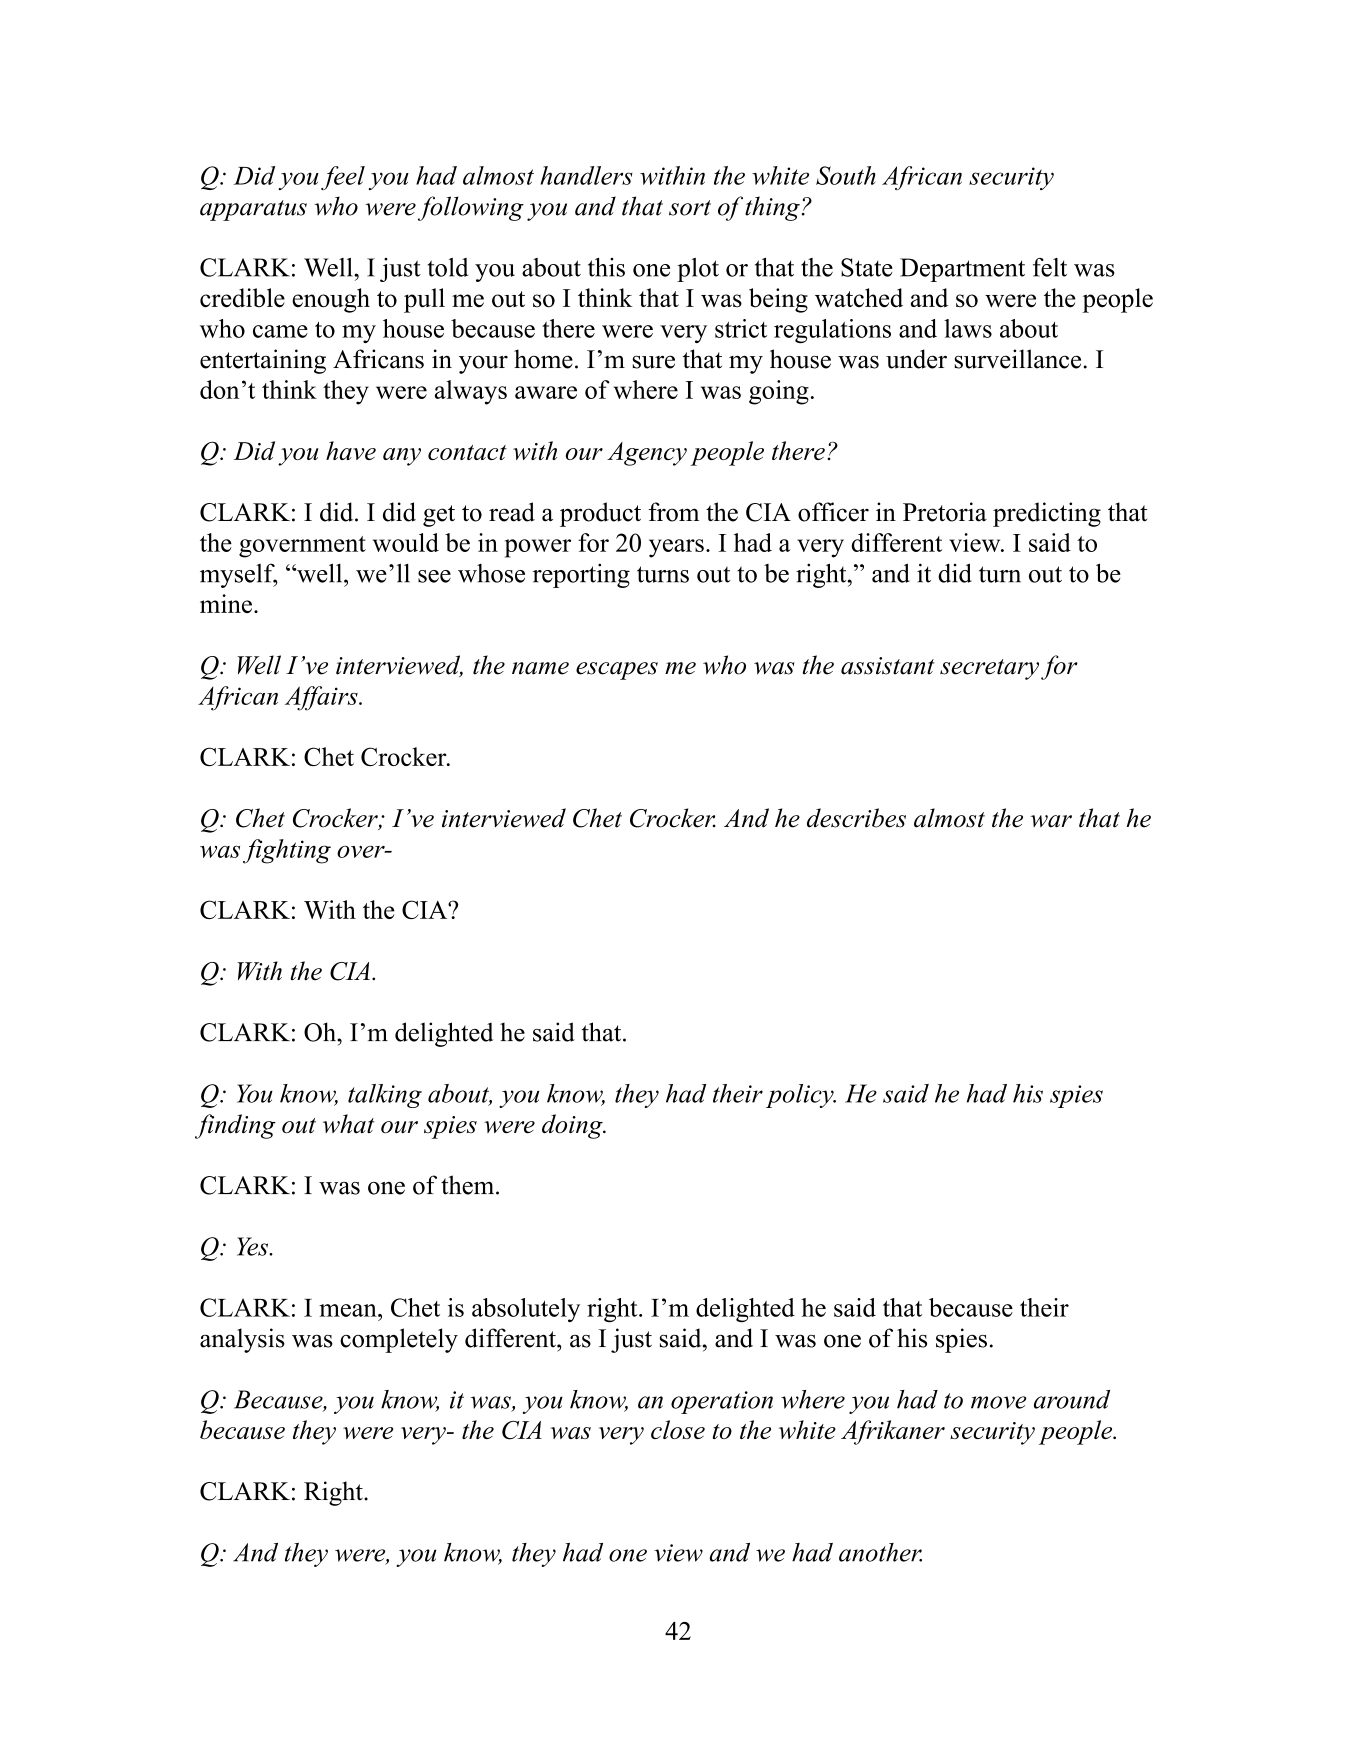 The image size is (1357, 1756). What do you see at coordinates (343, 178) in the screenshot?
I see `feel` at bounding box center [343, 178].
